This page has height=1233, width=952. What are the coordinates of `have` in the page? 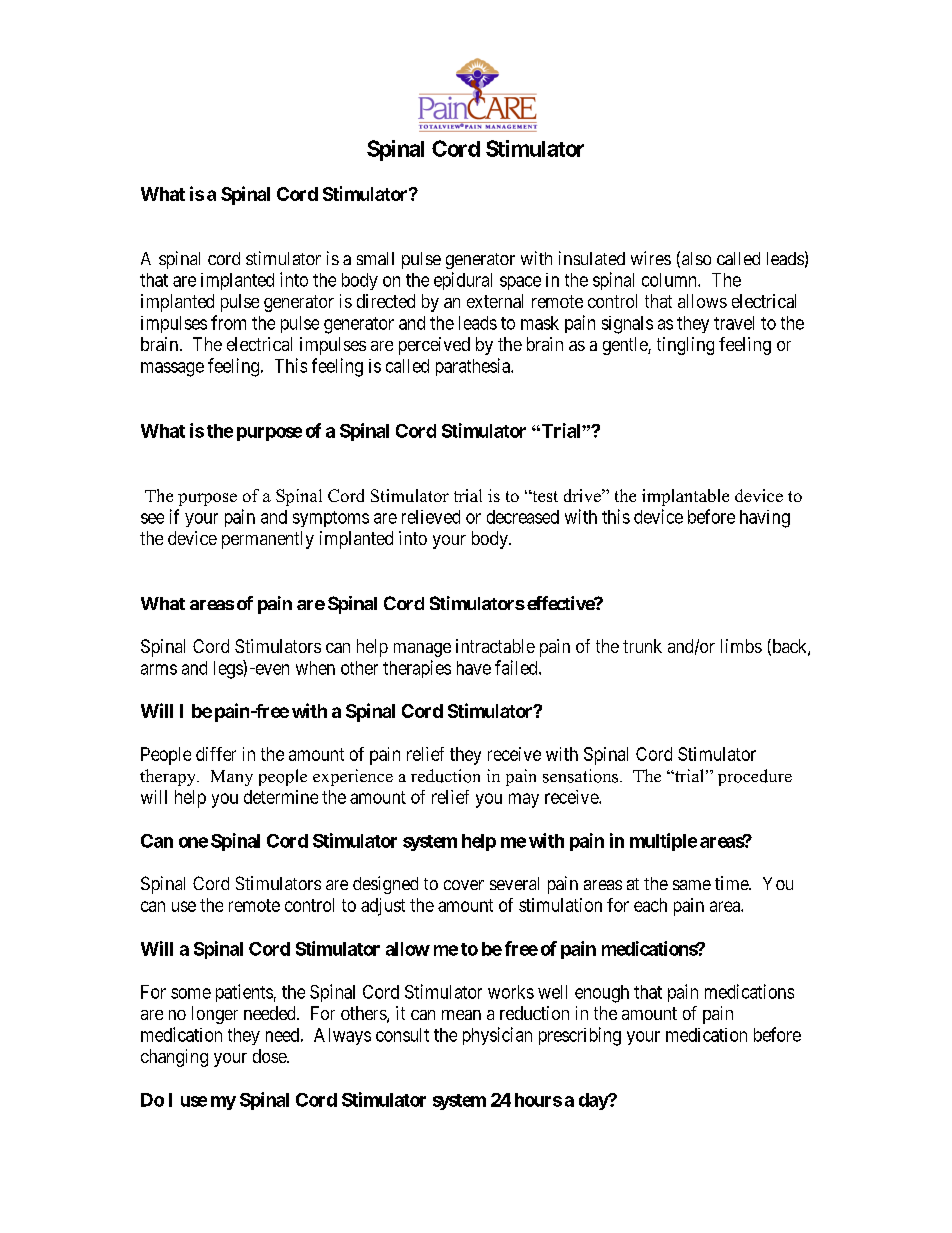 It's located at (474, 668).
